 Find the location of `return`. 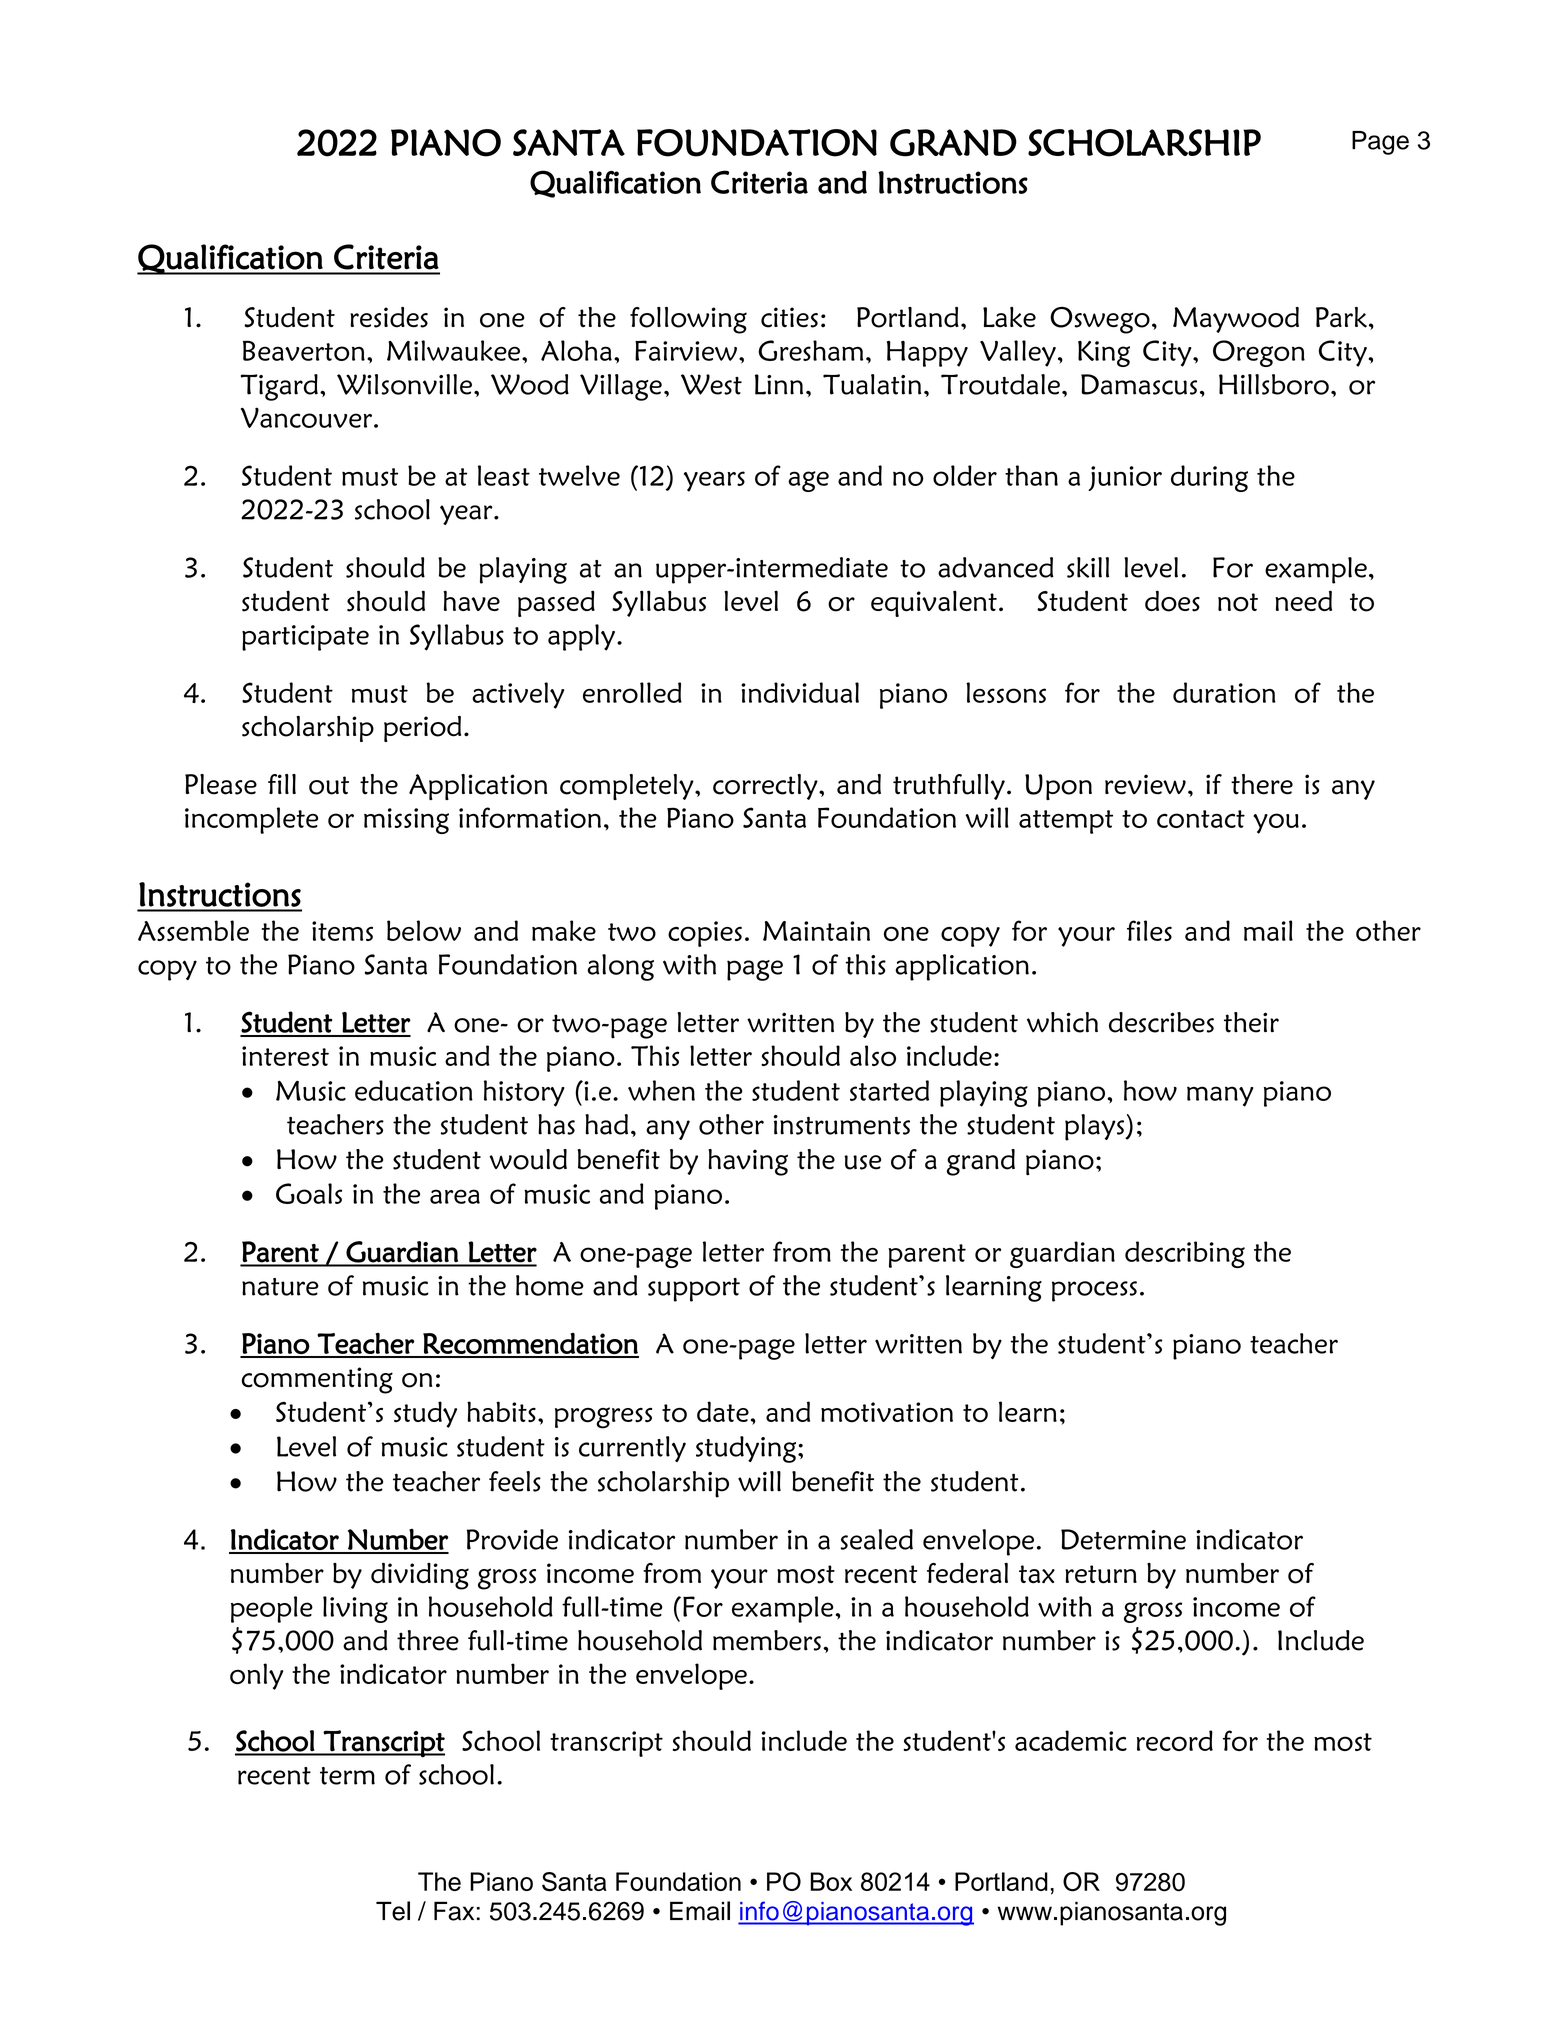

return is located at coordinates (1101, 1574).
